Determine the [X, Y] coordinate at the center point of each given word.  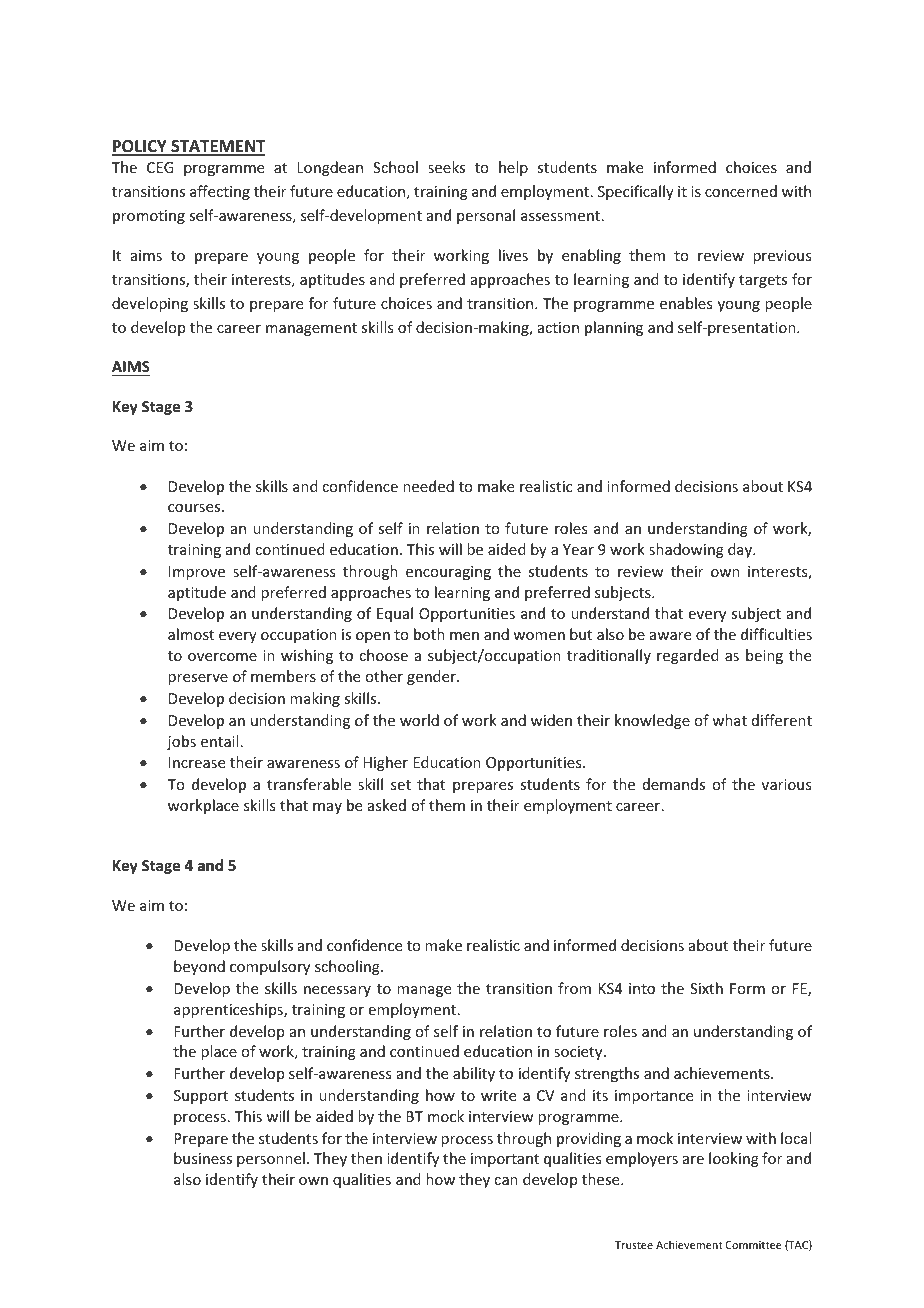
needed [428, 486]
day [741, 550]
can [506, 1181]
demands [674, 784]
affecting [220, 192]
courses [195, 508]
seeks [446, 167]
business [203, 1158]
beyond [199, 967]
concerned [741, 191]
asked [387, 805]
